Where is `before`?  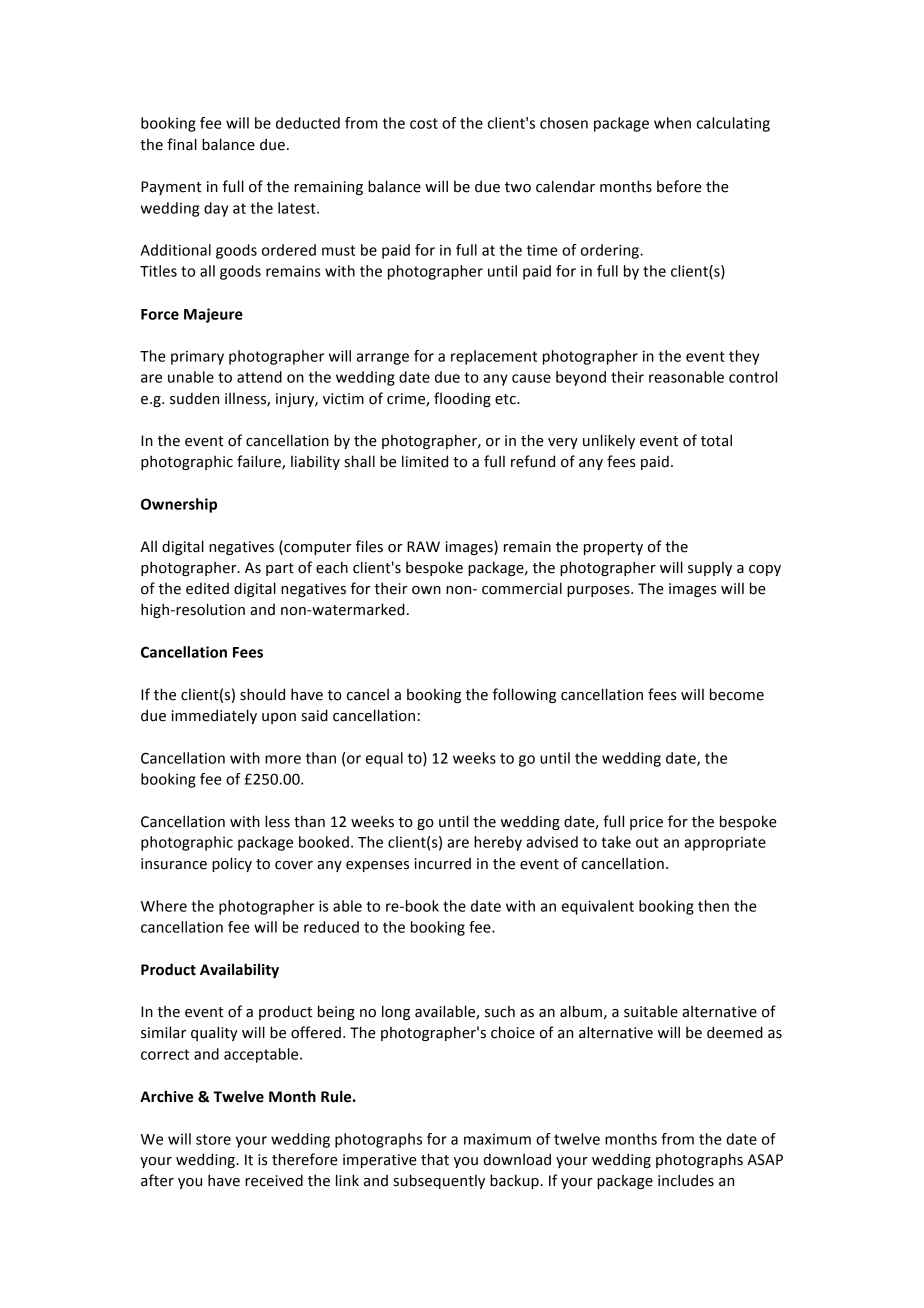 before is located at coordinates (679, 186).
